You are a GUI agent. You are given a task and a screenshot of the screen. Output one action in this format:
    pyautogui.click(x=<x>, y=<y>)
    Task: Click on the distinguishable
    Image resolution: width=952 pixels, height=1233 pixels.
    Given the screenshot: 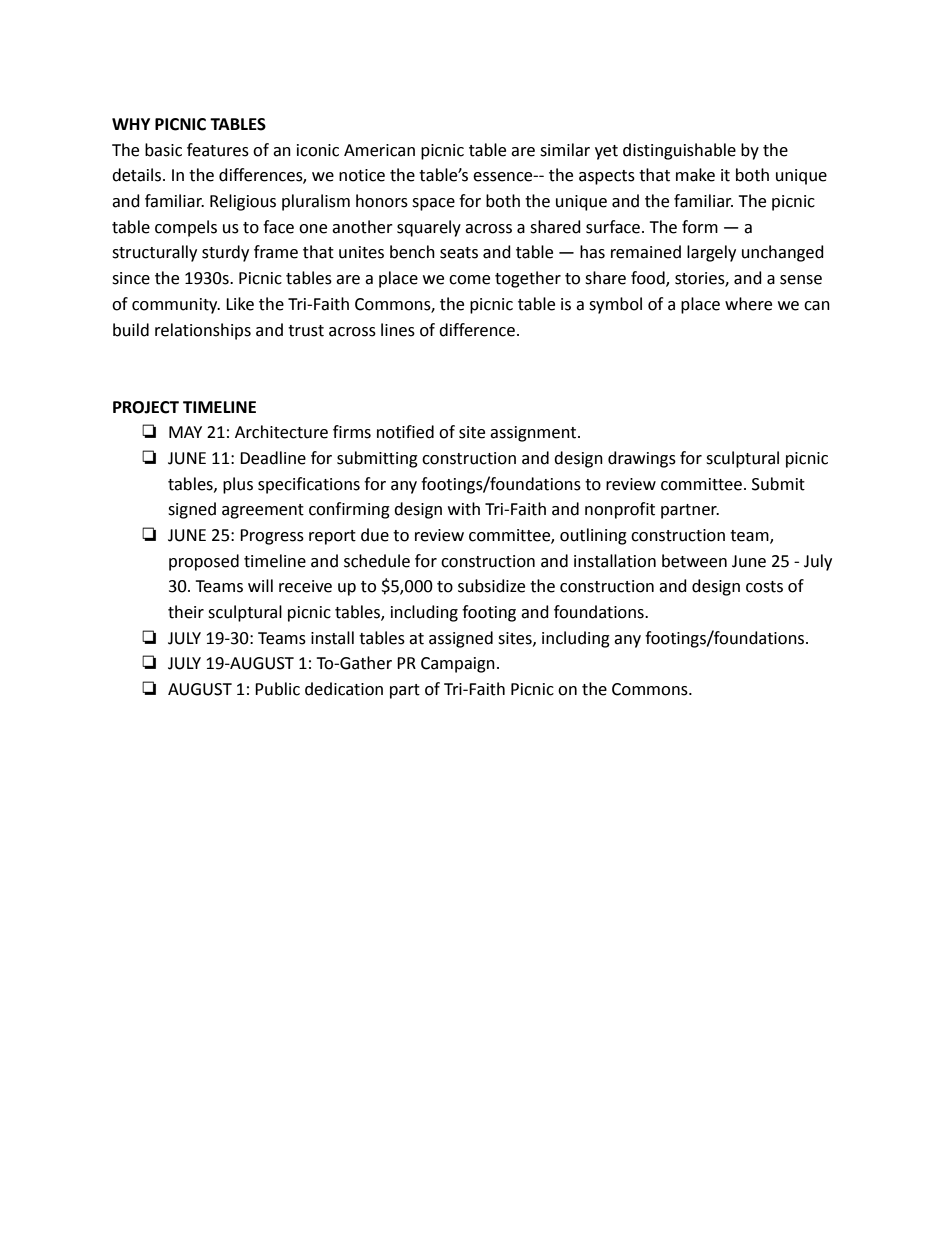 What is the action you would take?
    pyautogui.click(x=679, y=151)
